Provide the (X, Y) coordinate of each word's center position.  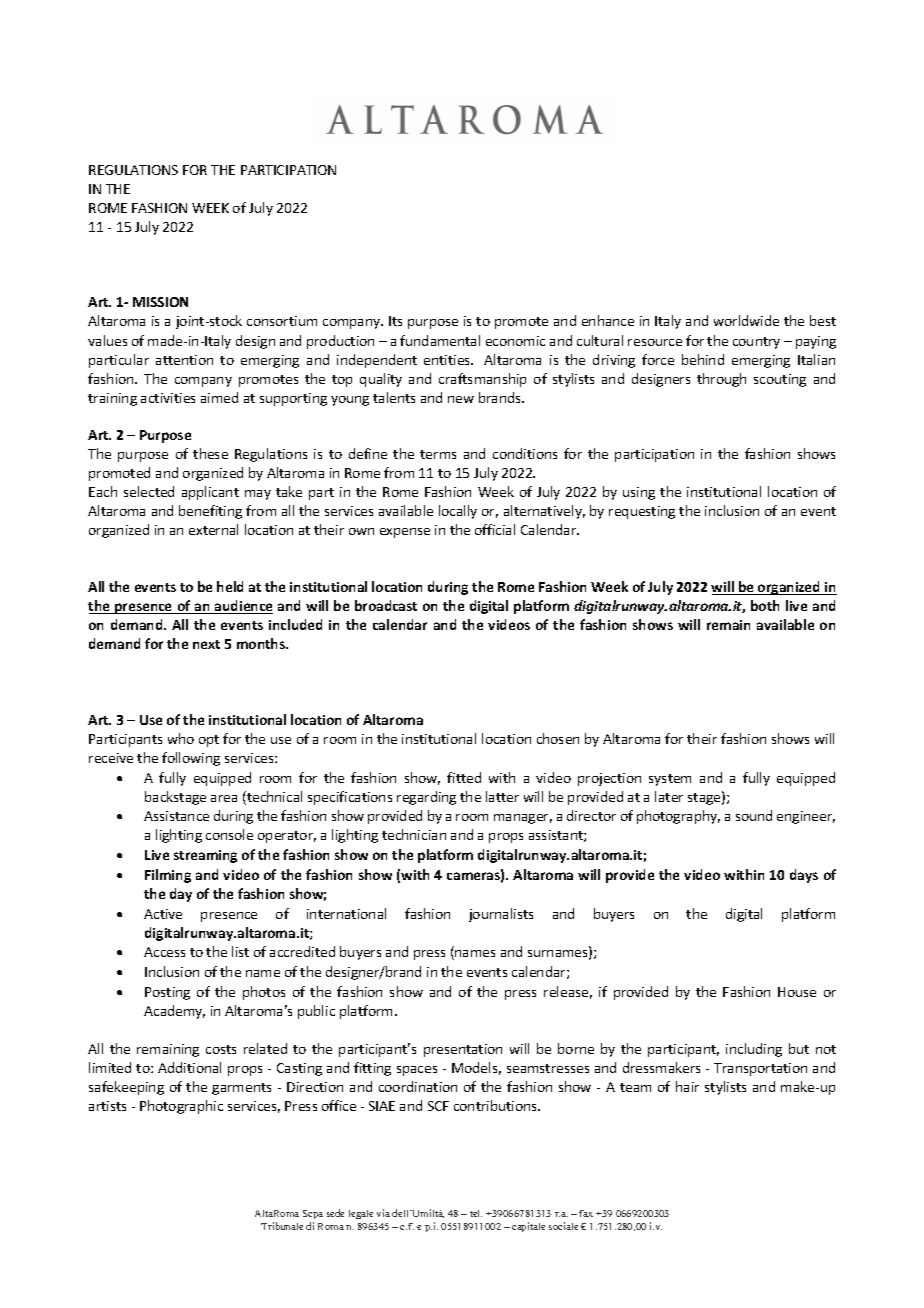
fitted (464, 777)
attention (184, 360)
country (756, 343)
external (213, 529)
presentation (463, 1050)
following (191, 759)
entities (448, 360)
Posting (167, 993)
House (797, 992)
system (670, 780)
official (495, 529)
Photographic (181, 1107)
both (765, 605)
